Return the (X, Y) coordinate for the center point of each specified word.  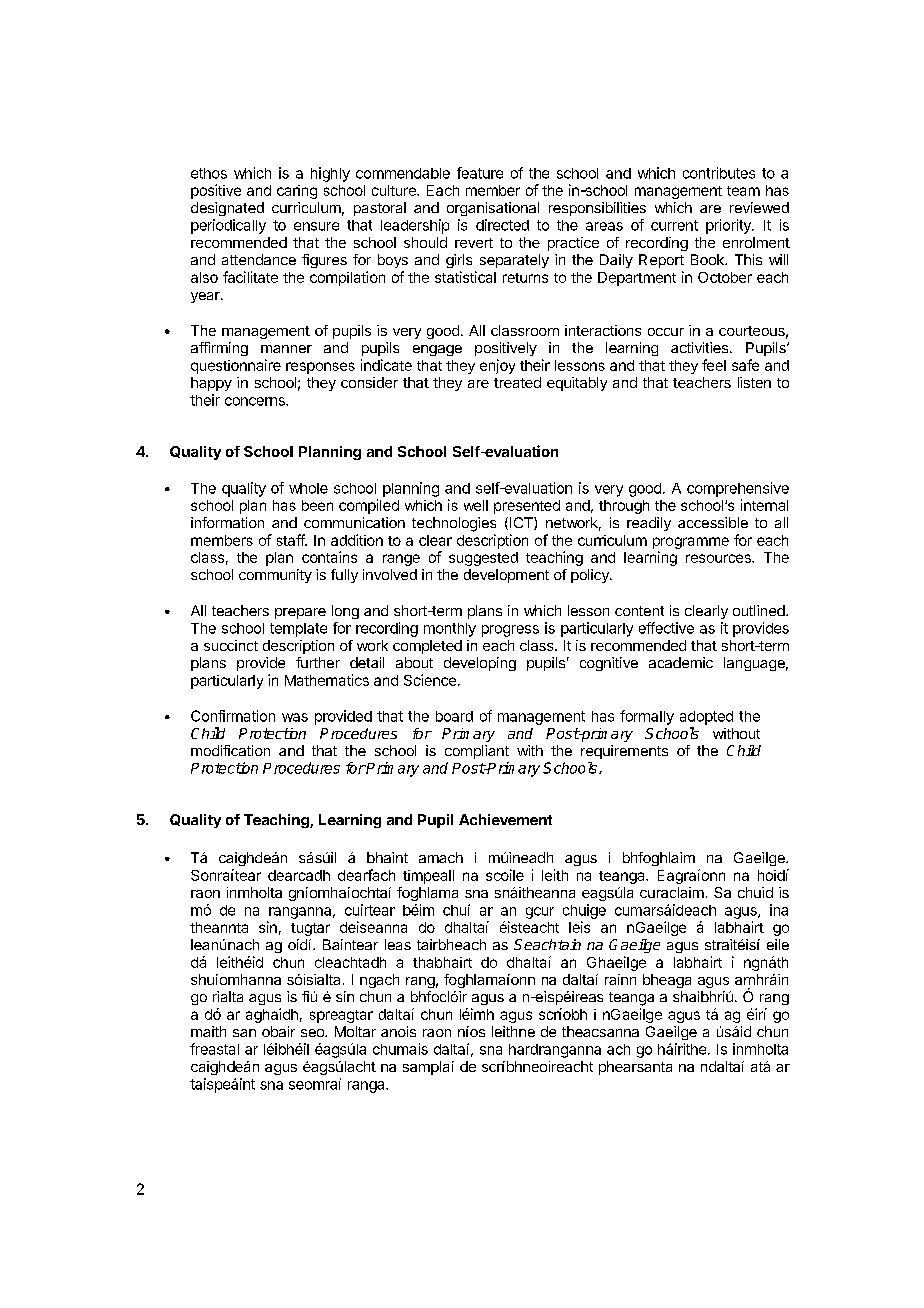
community (275, 576)
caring (297, 192)
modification (230, 750)
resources (719, 558)
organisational (493, 209)
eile (778, 944)
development (506, 576)
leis (579, 927)
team (743, 191)
